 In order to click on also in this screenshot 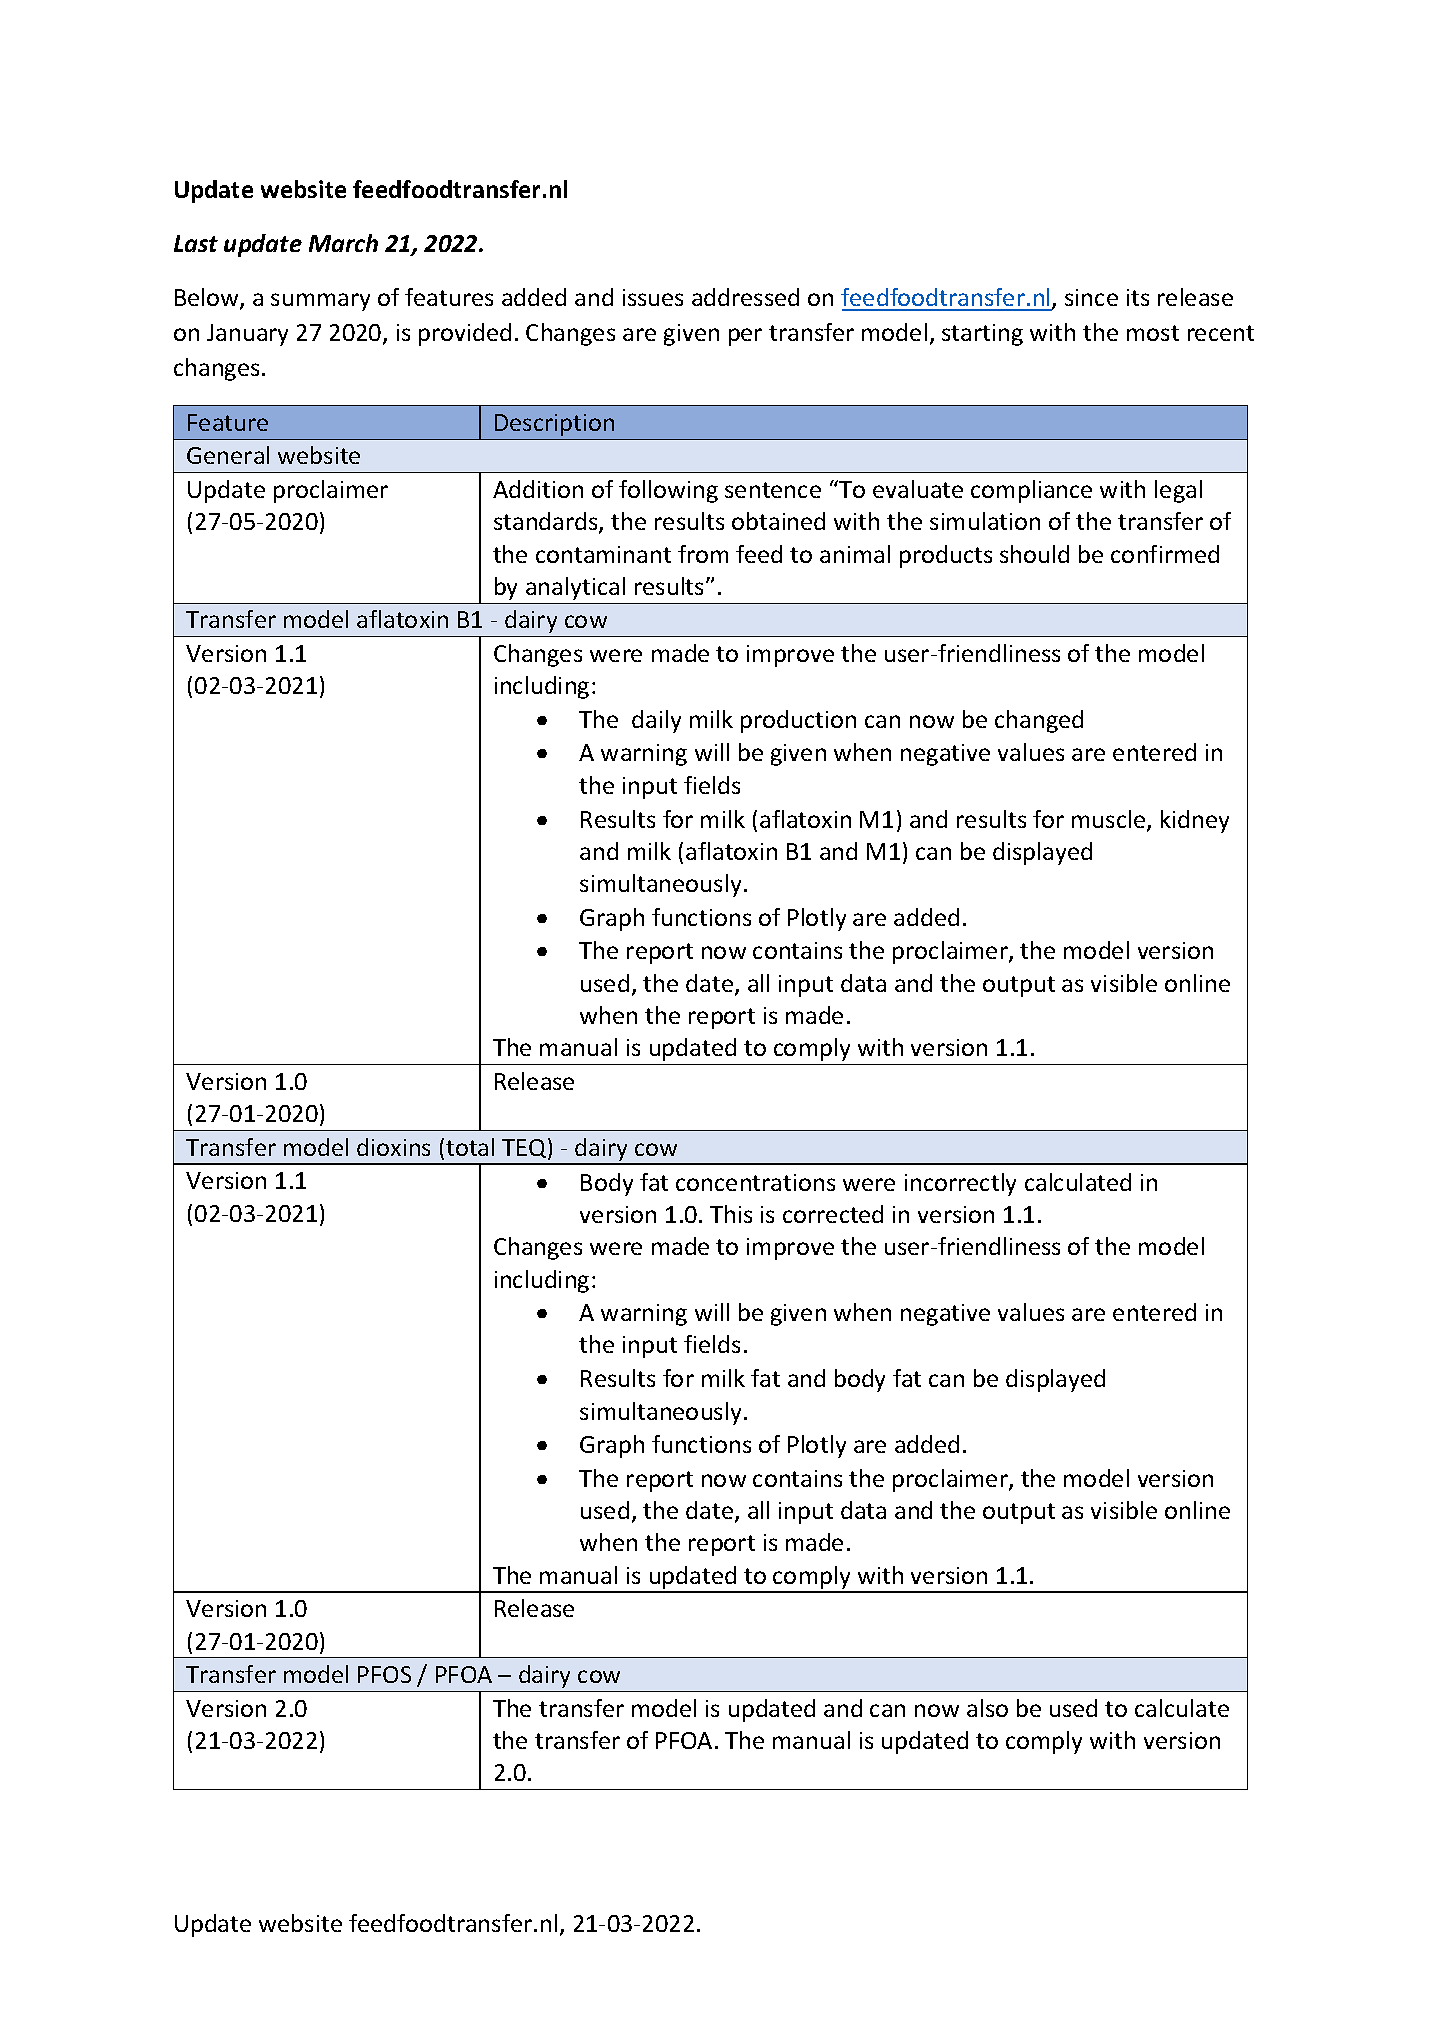, I will do `click(987, 1708)`.
